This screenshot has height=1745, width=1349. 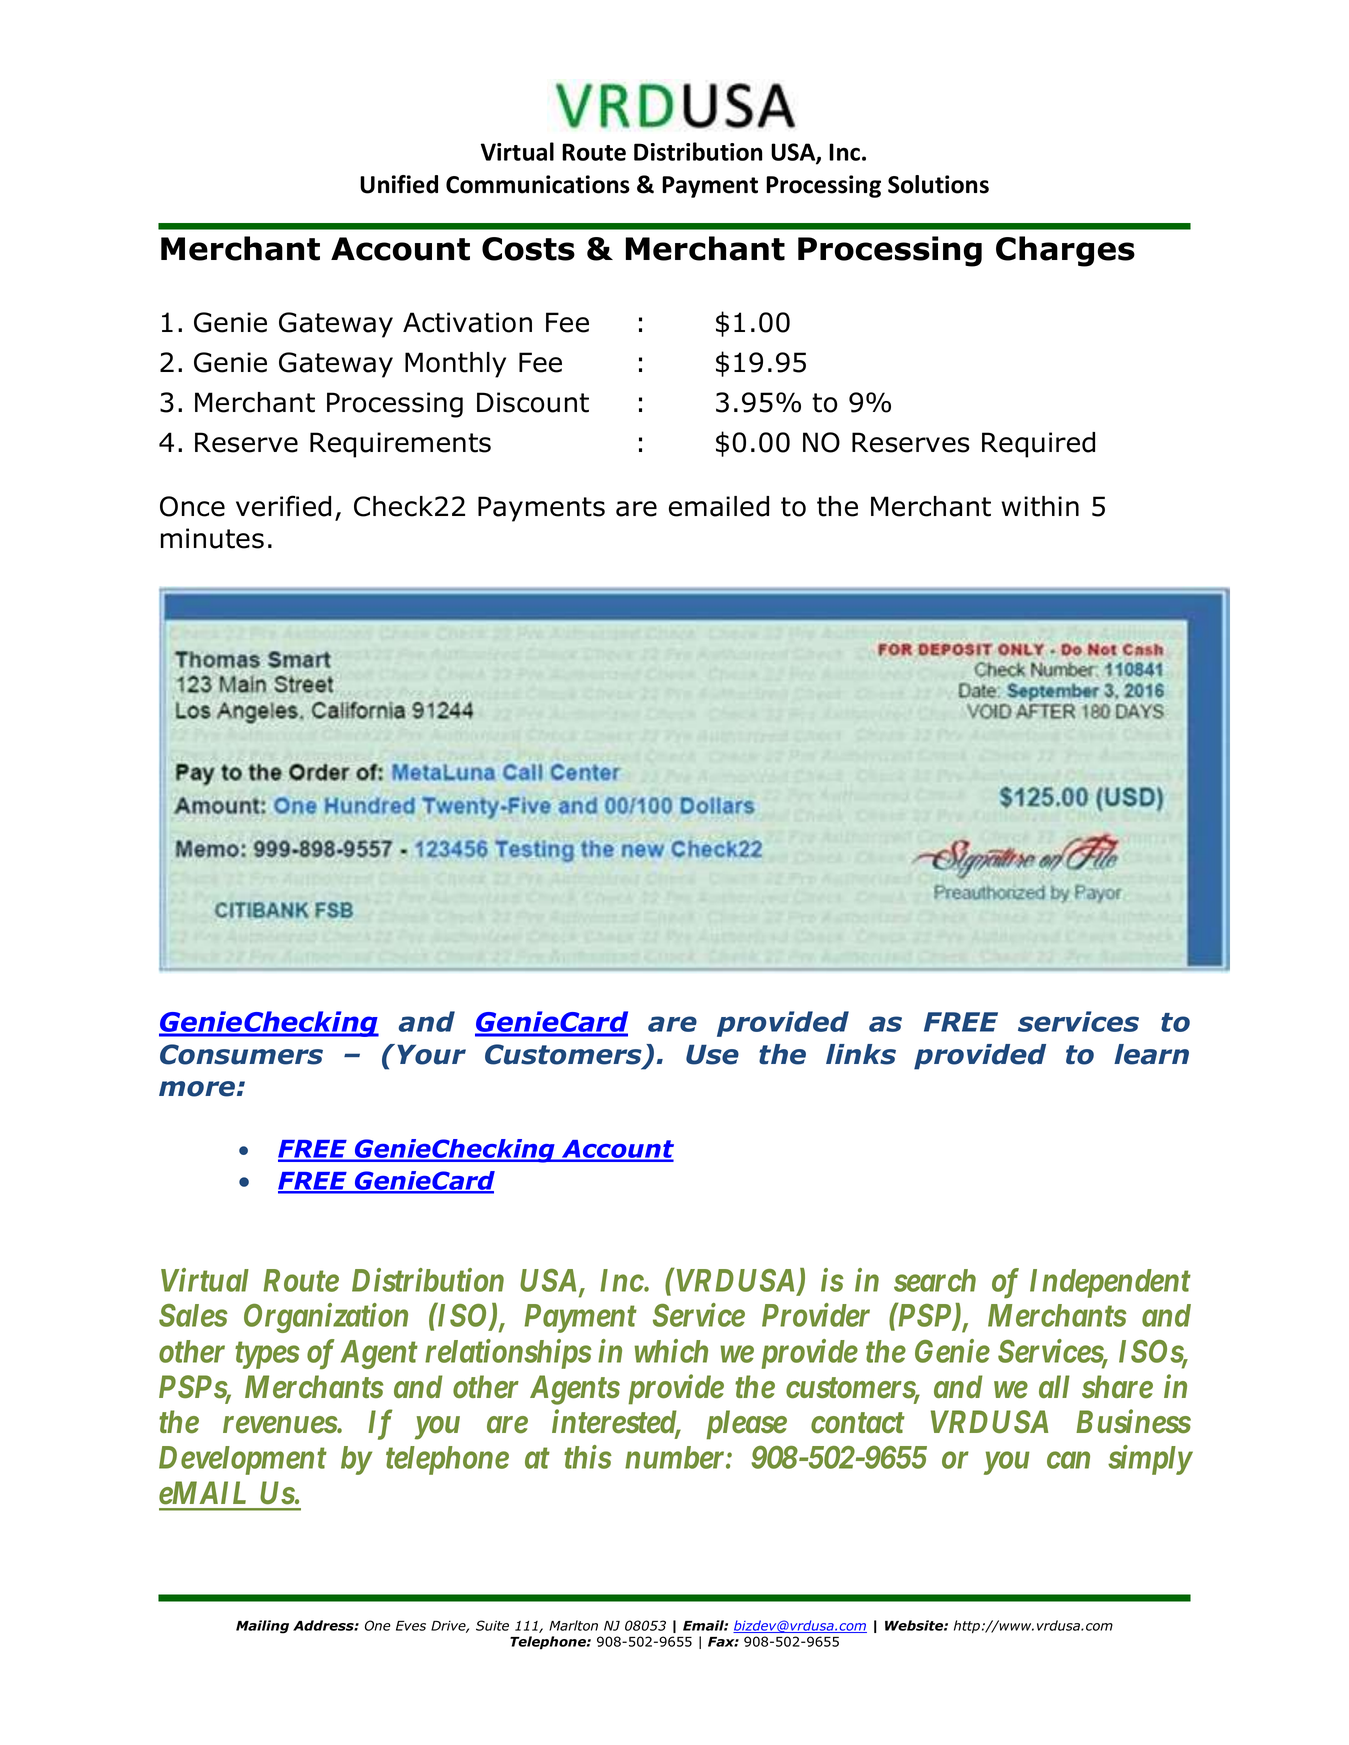 I want to click on Mailing, so click(x=262, y=1627).
